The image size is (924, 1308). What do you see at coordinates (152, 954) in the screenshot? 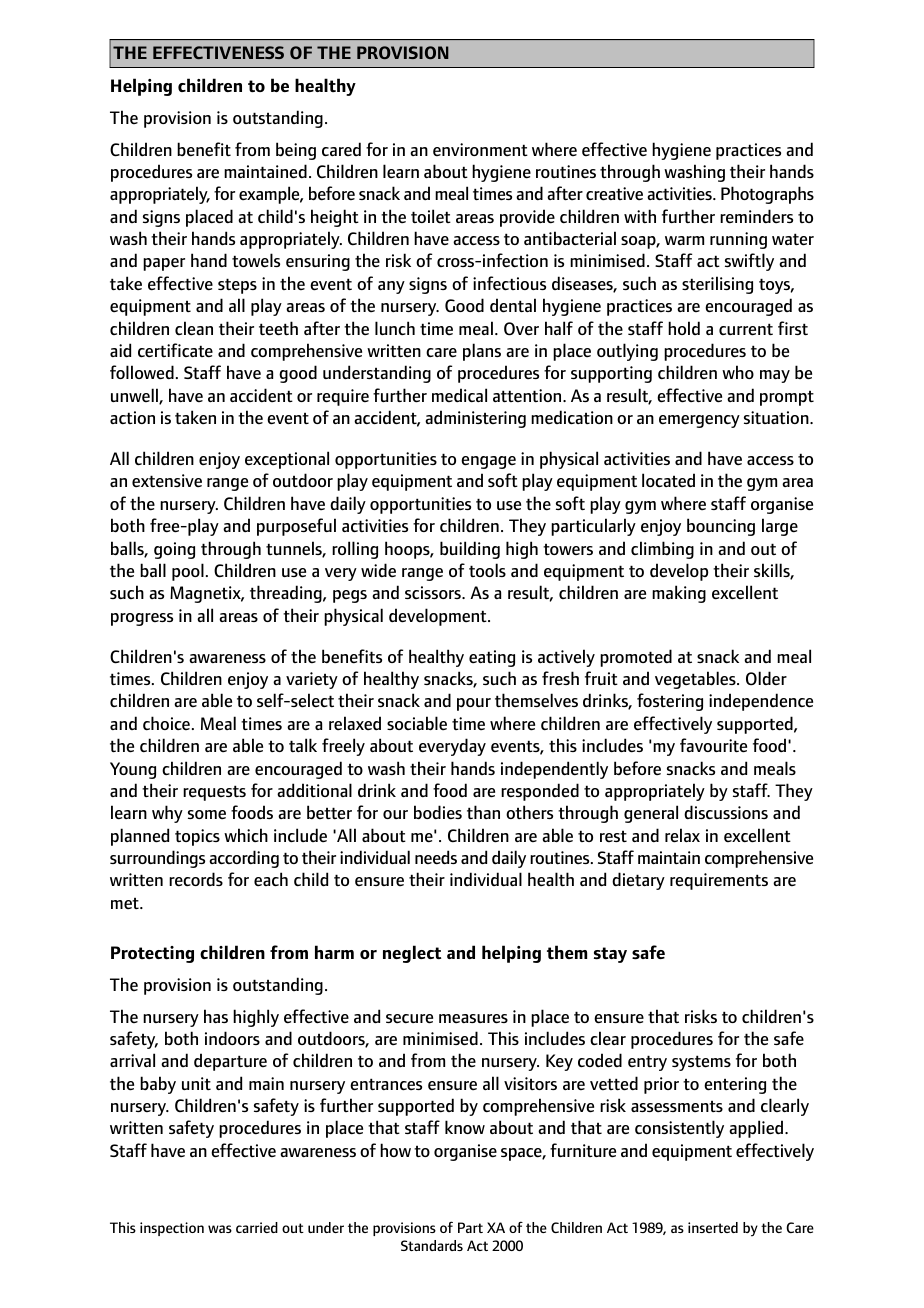
I see `Protecting` at bounding box center [152, 954].
